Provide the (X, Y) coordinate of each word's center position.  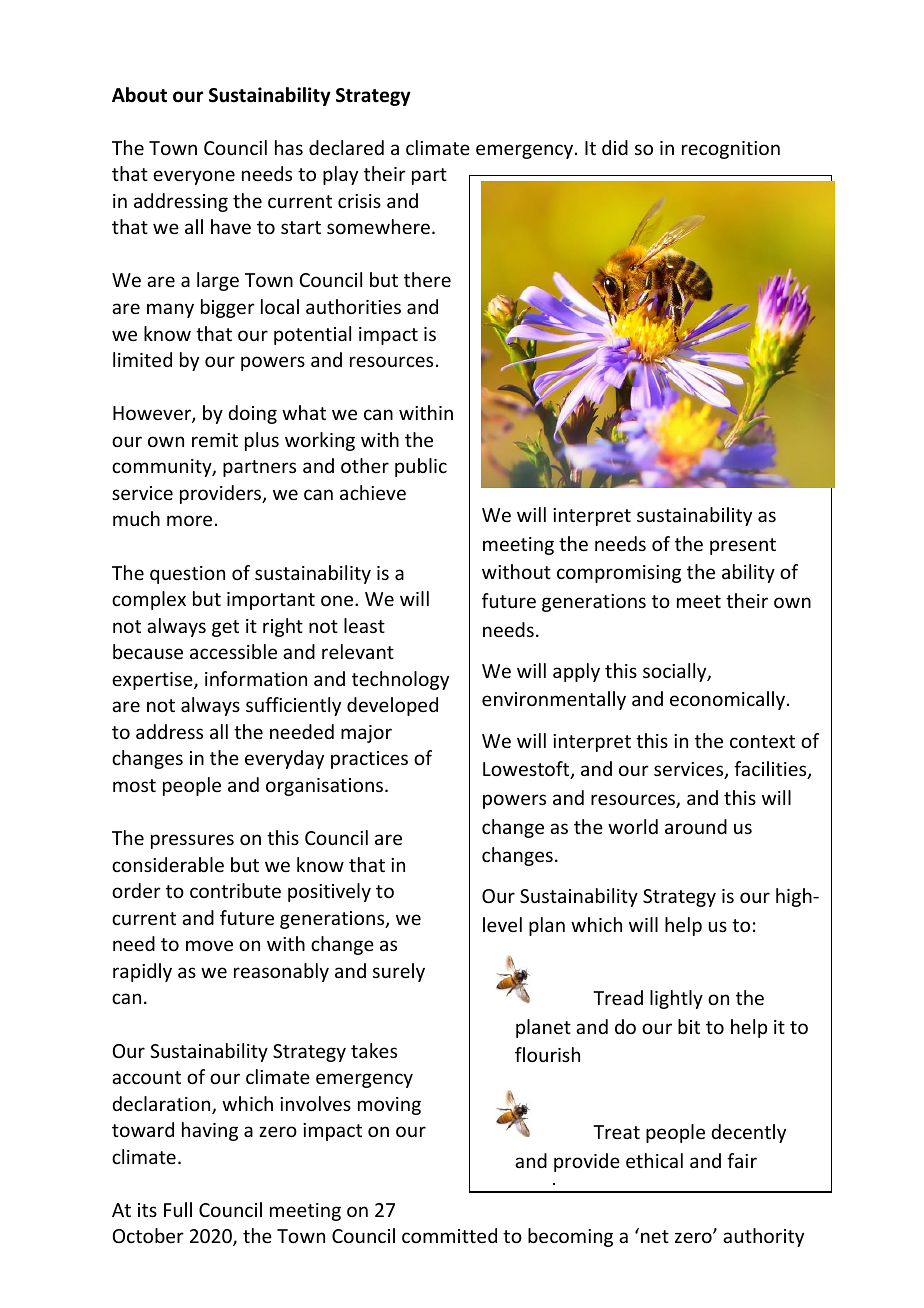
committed (449, 1235)
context (762, 741)
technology (400, 680)
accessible (233, 651)
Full (178, 1209)
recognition (731, 150)
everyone (194, 177)
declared (346, 147)
